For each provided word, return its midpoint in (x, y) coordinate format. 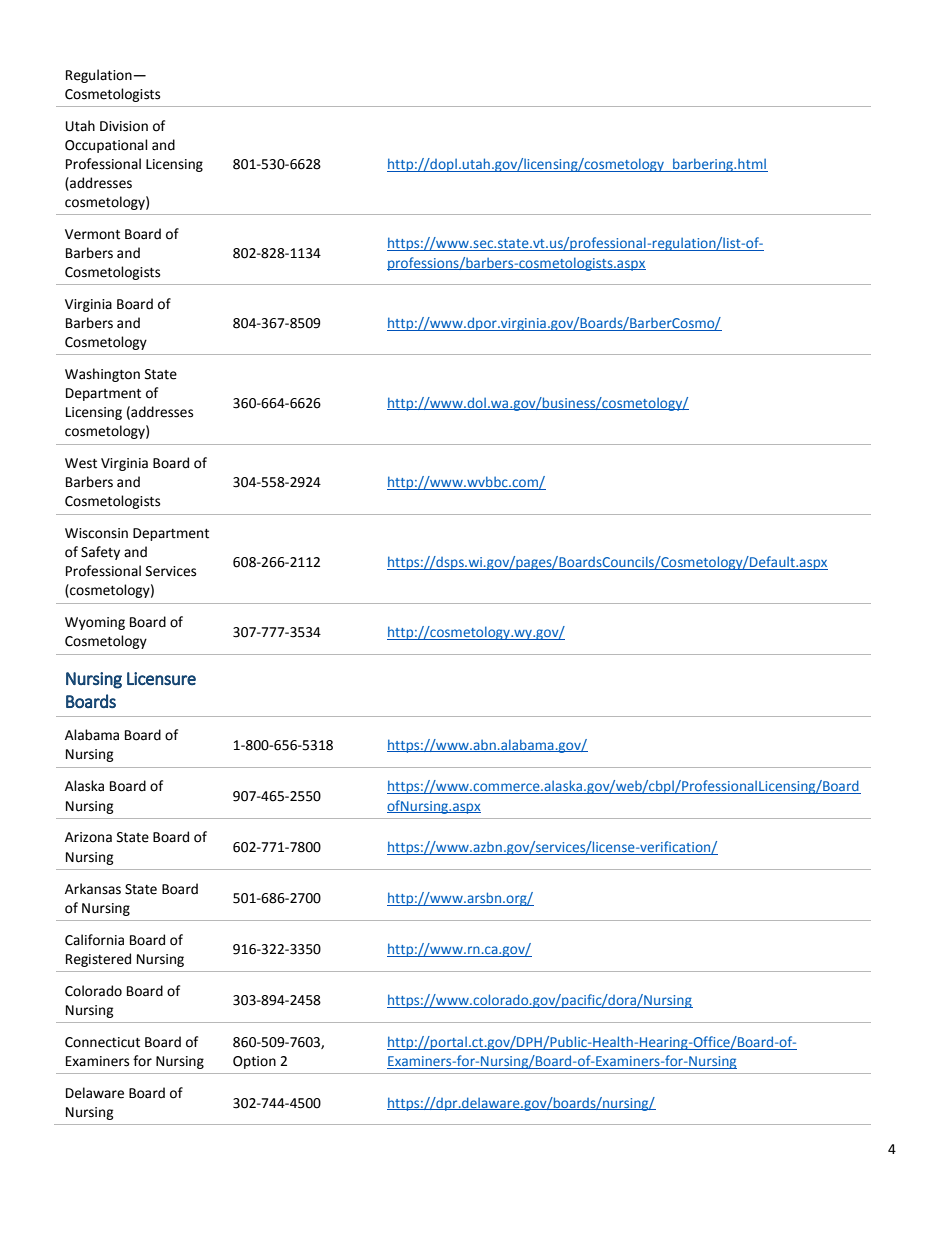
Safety (100, 553)
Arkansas (93, 889)
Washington (102, 375)
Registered (98, 960)
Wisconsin (96, 533)
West (81, 463)
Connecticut (102, 1042)
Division (124, 126)
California (94, 940)
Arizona (88, 837)
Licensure (161, 678)
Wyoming (95, 623)
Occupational (106, 146)
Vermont (92, 234)
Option (254, 1062)
